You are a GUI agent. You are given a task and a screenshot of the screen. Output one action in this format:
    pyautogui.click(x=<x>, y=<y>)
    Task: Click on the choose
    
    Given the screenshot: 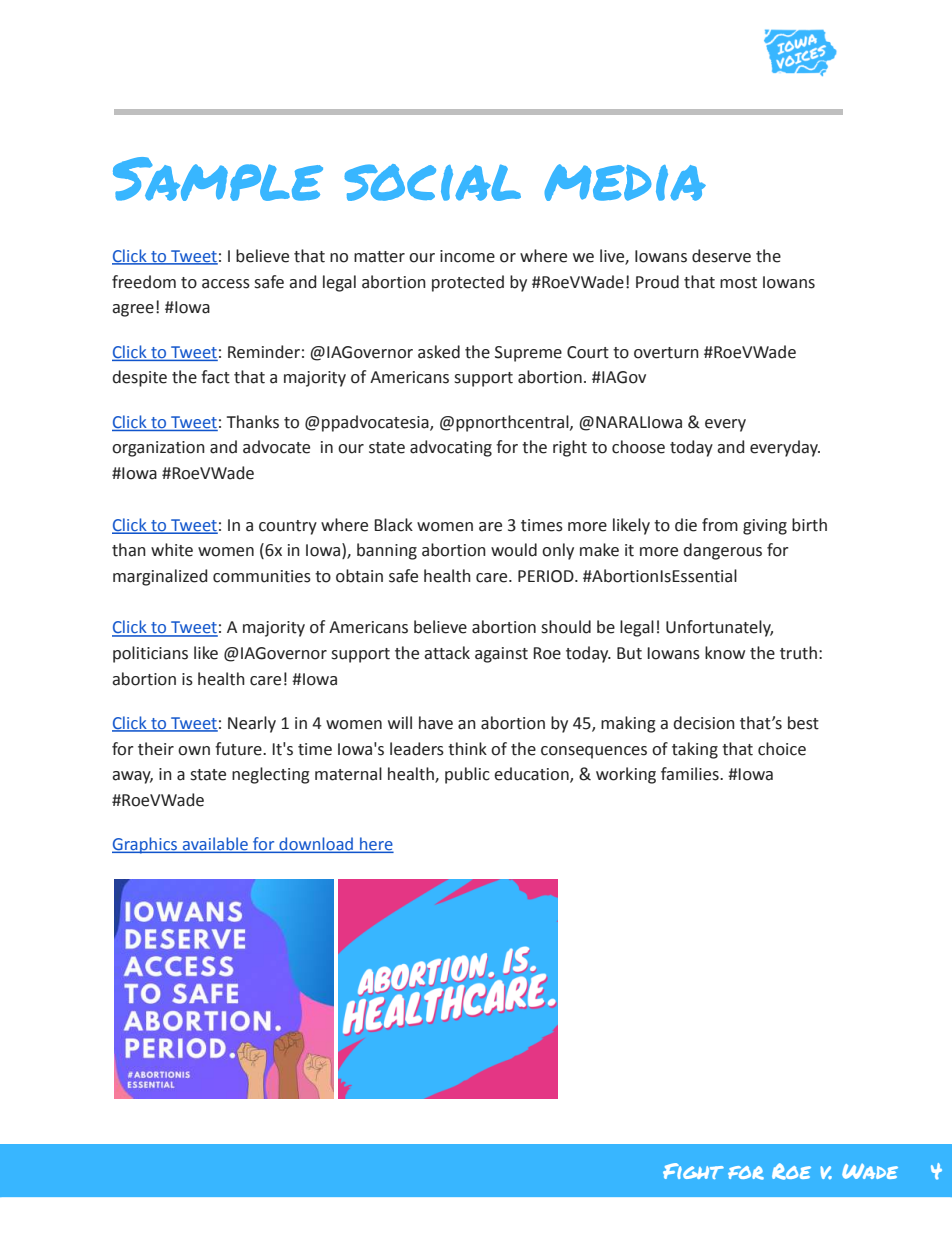 What is the action you would take?
    pyautogui.click(x=638, y=447)
